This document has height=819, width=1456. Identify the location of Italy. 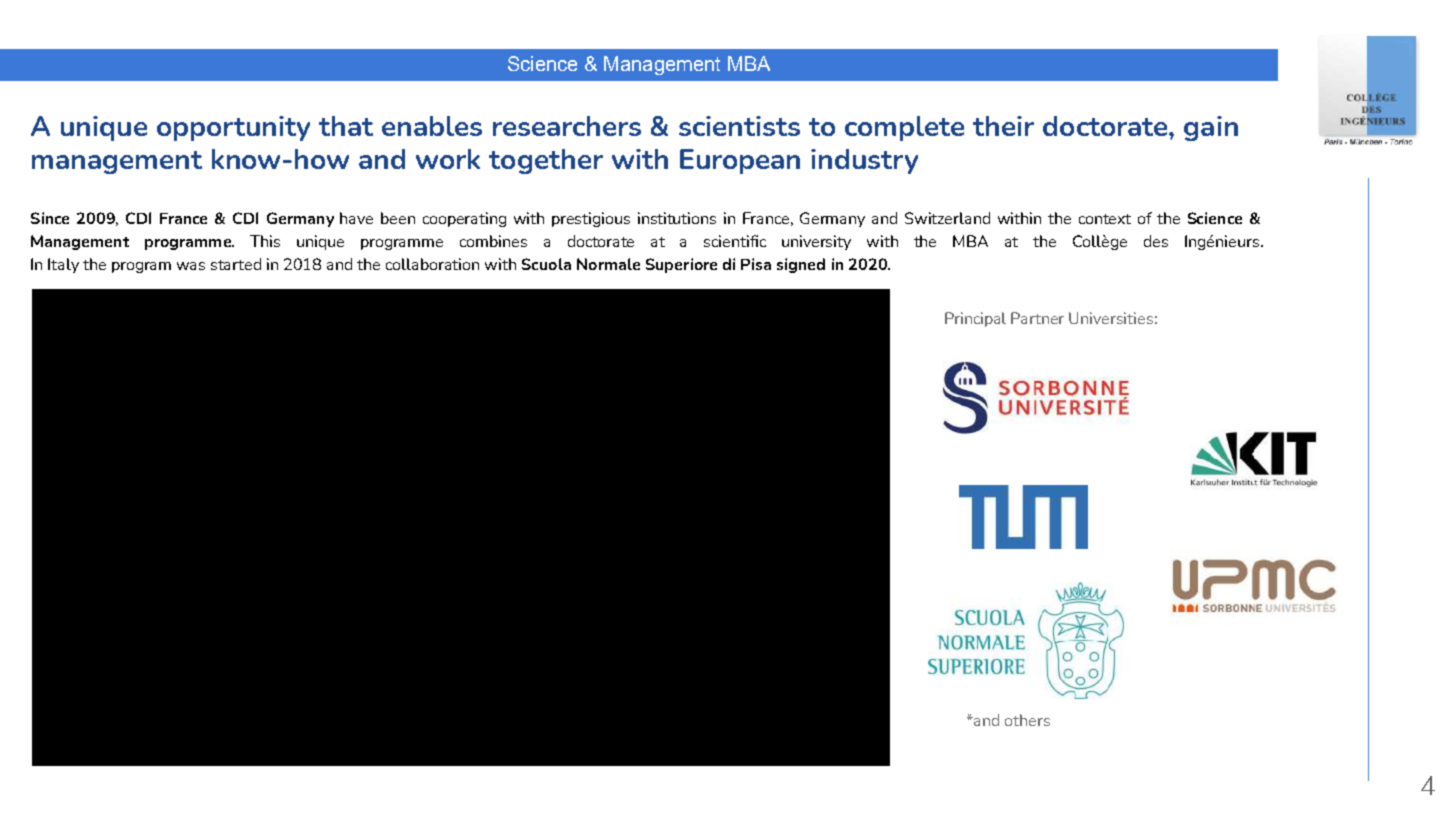
(63, 265).
